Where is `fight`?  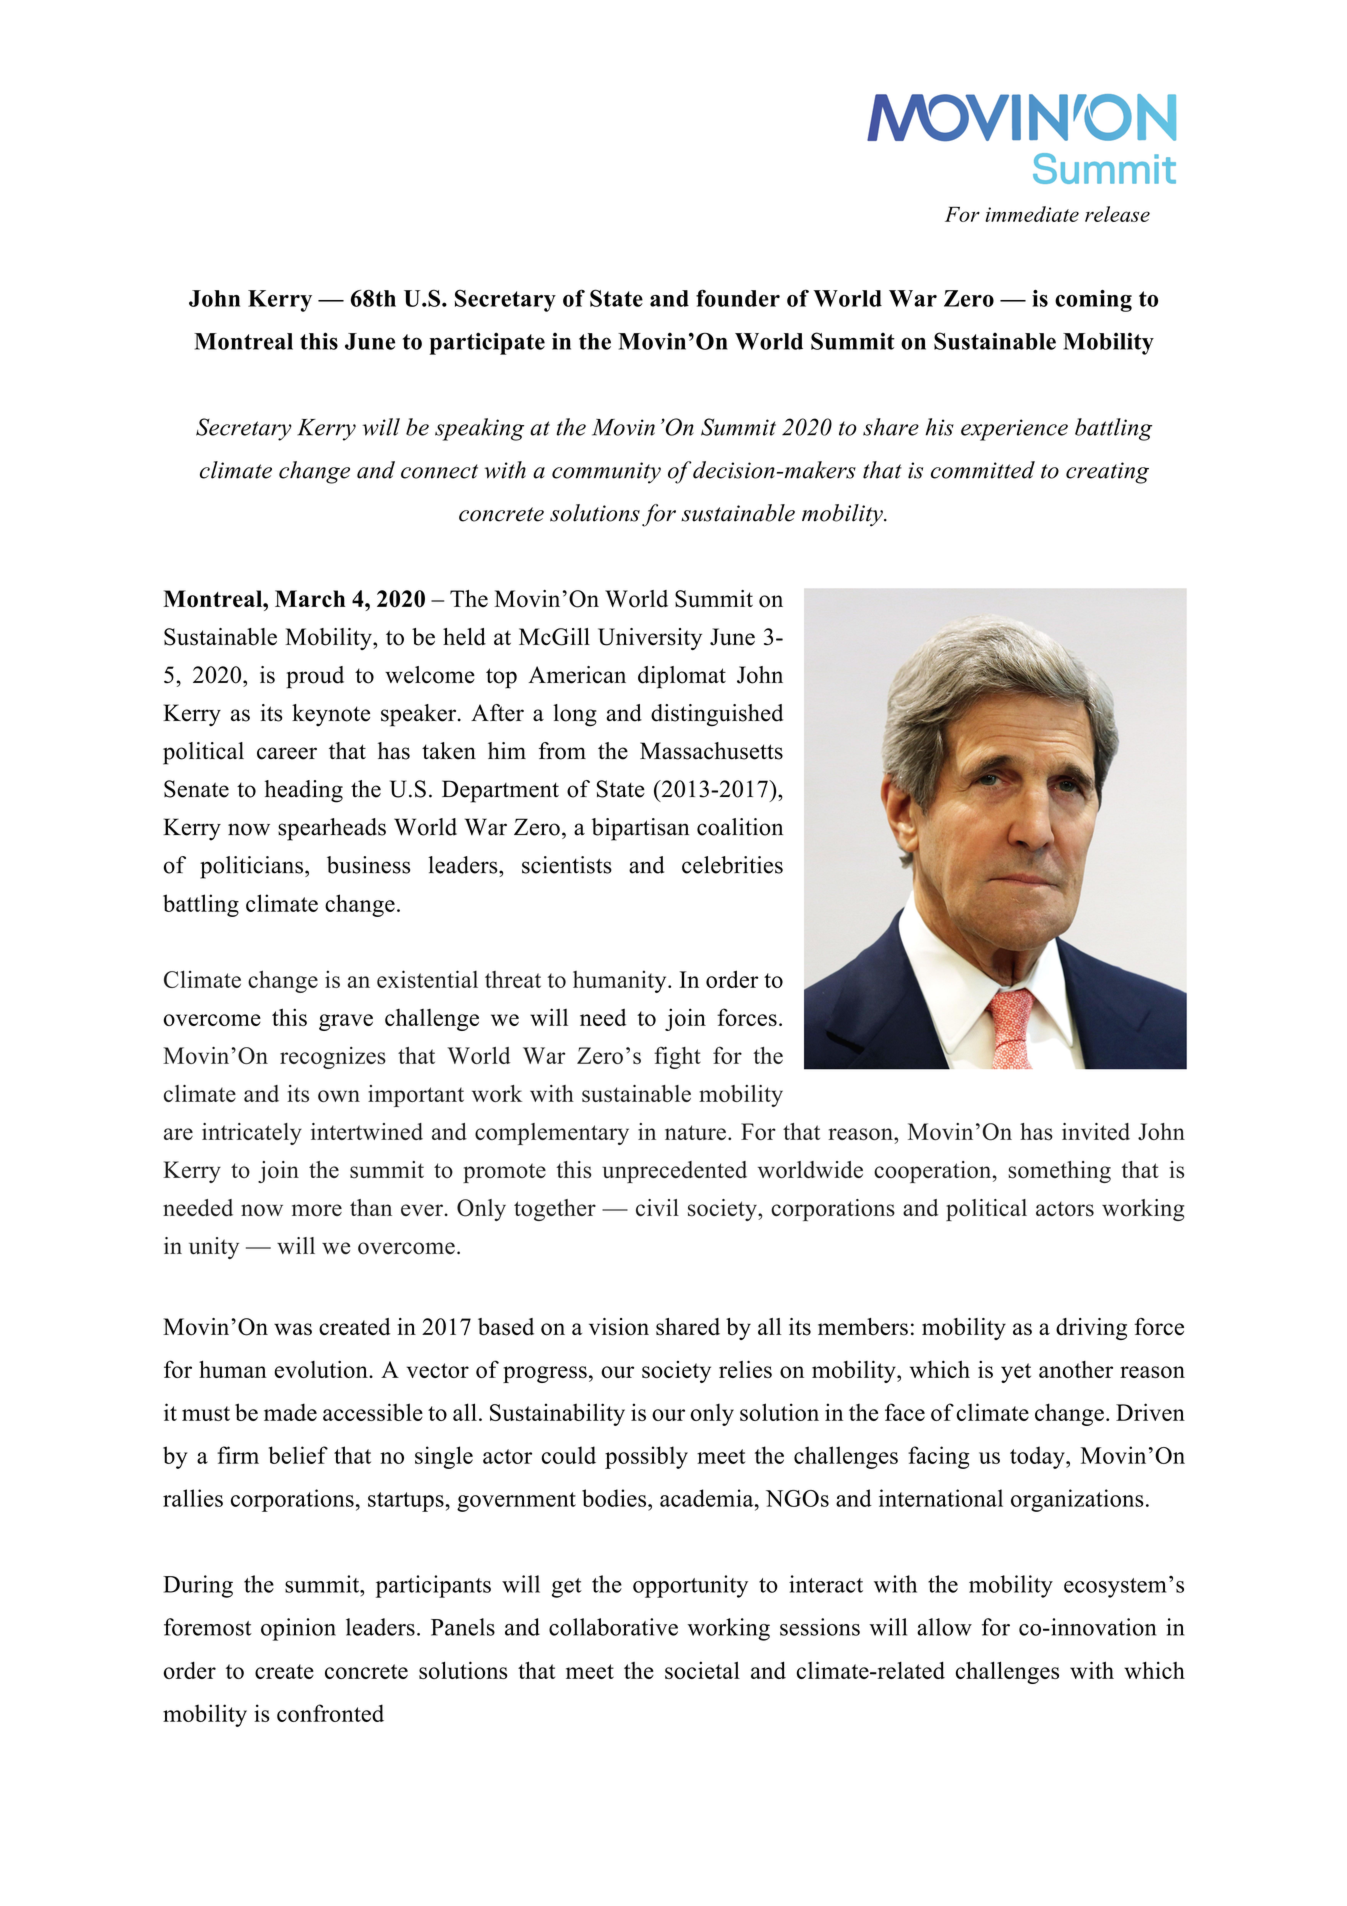 fight is located at coordinates (677, 1057).
